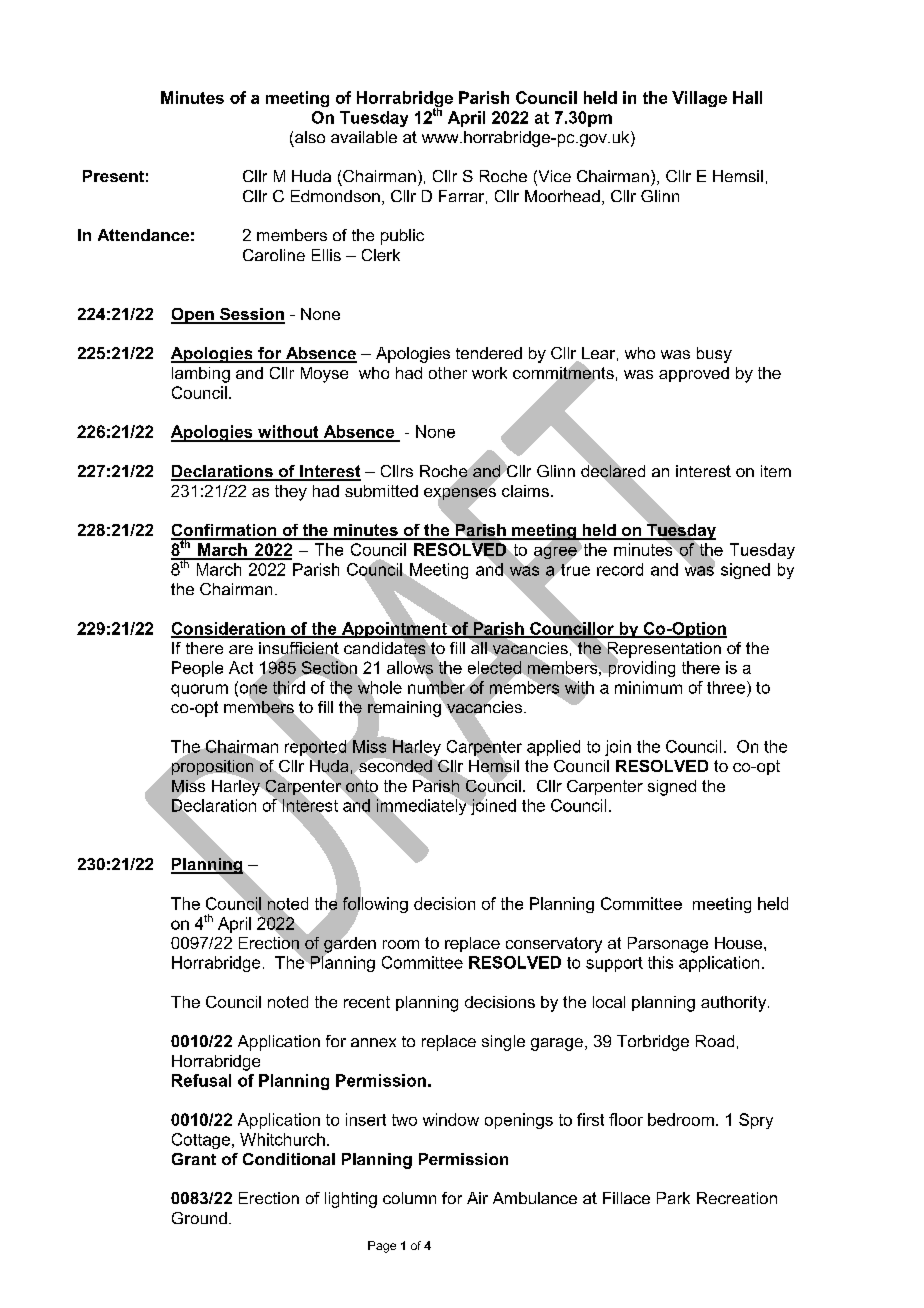  I want to click on also, so click(310, 137).
